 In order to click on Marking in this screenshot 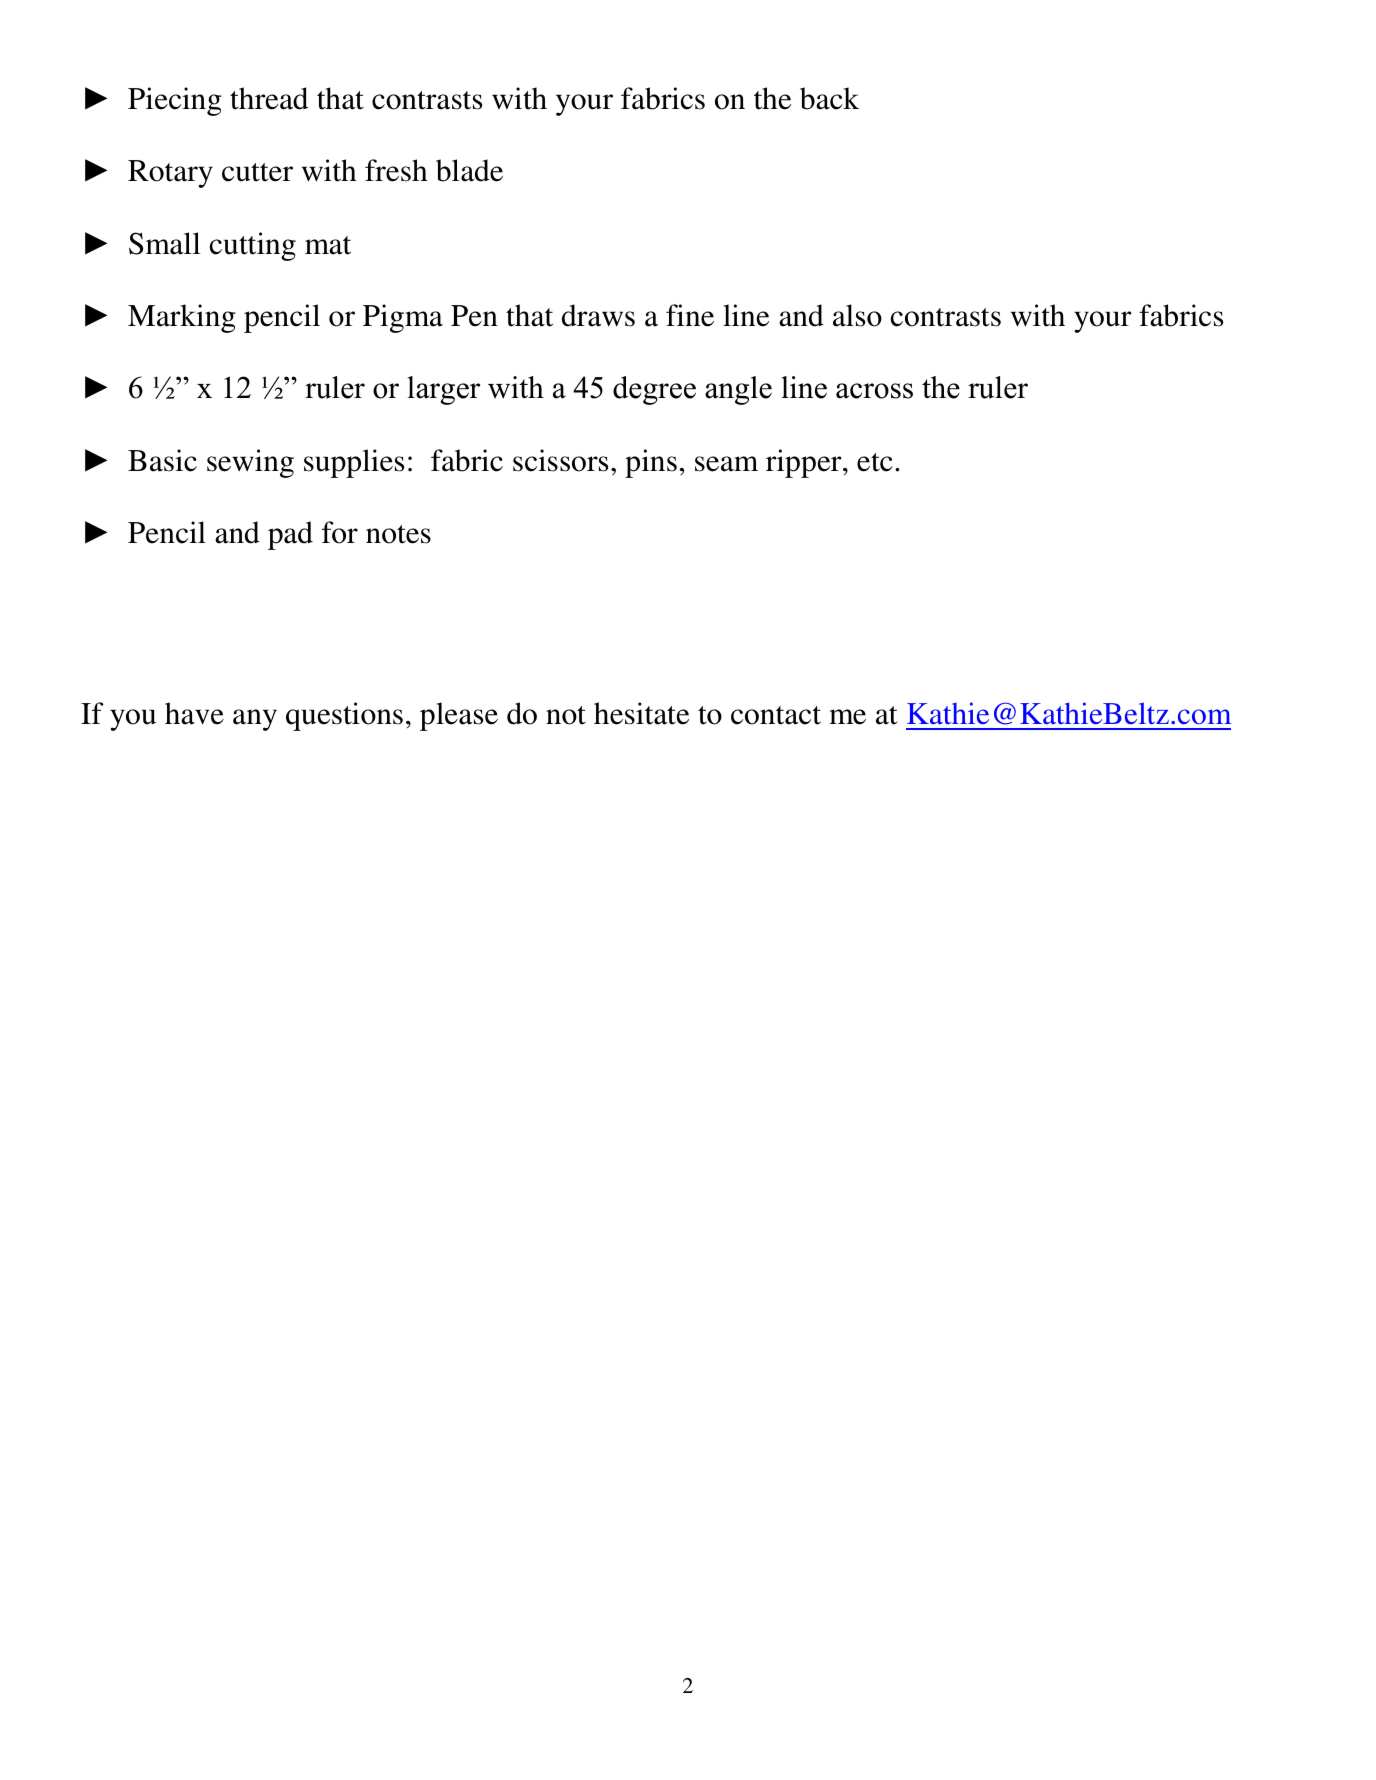, I will do `click(182, 318)`.
